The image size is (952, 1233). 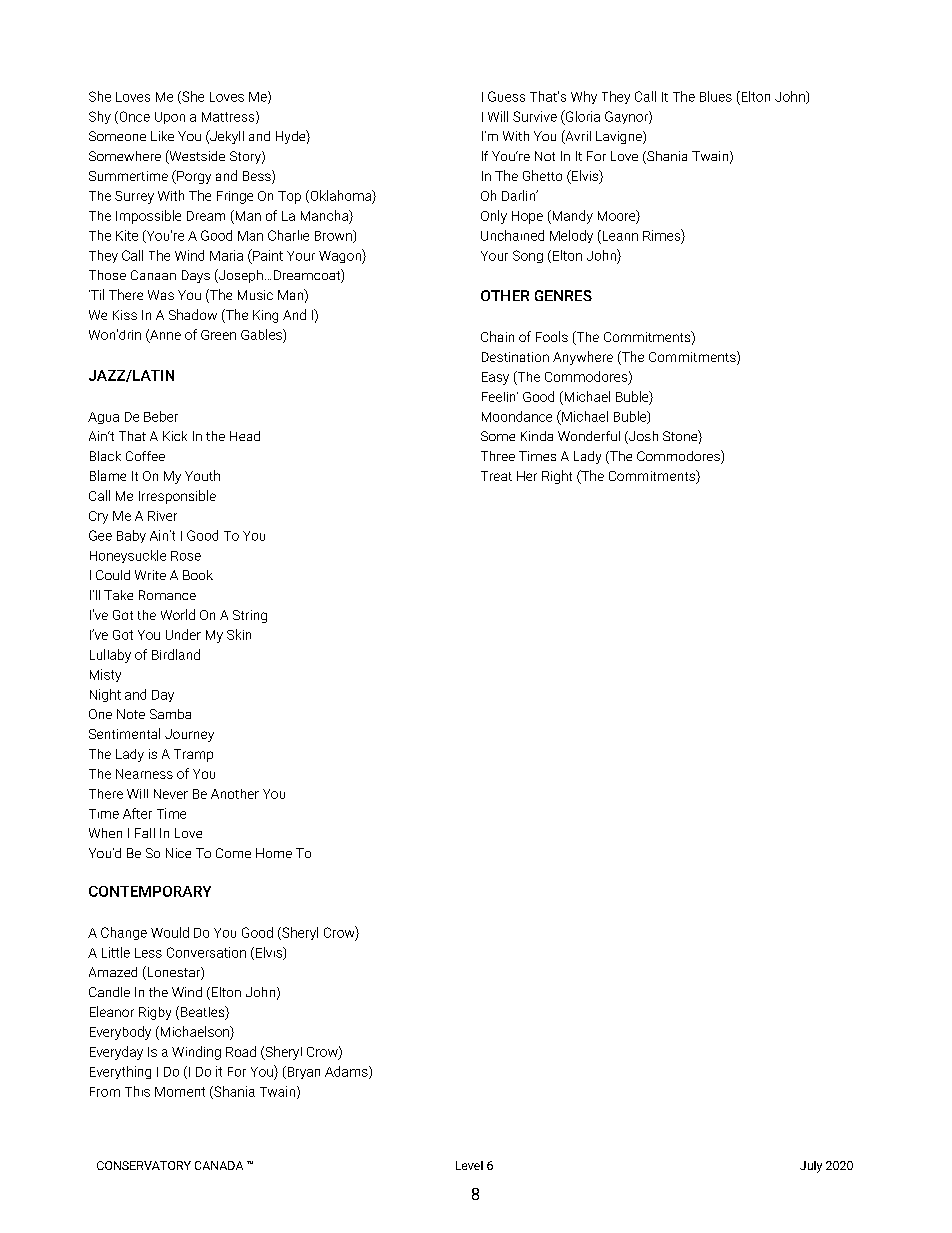 What do you see at coordinates (170, 118) in the document?
I see `Upon` at bounding box center [170, 118].
